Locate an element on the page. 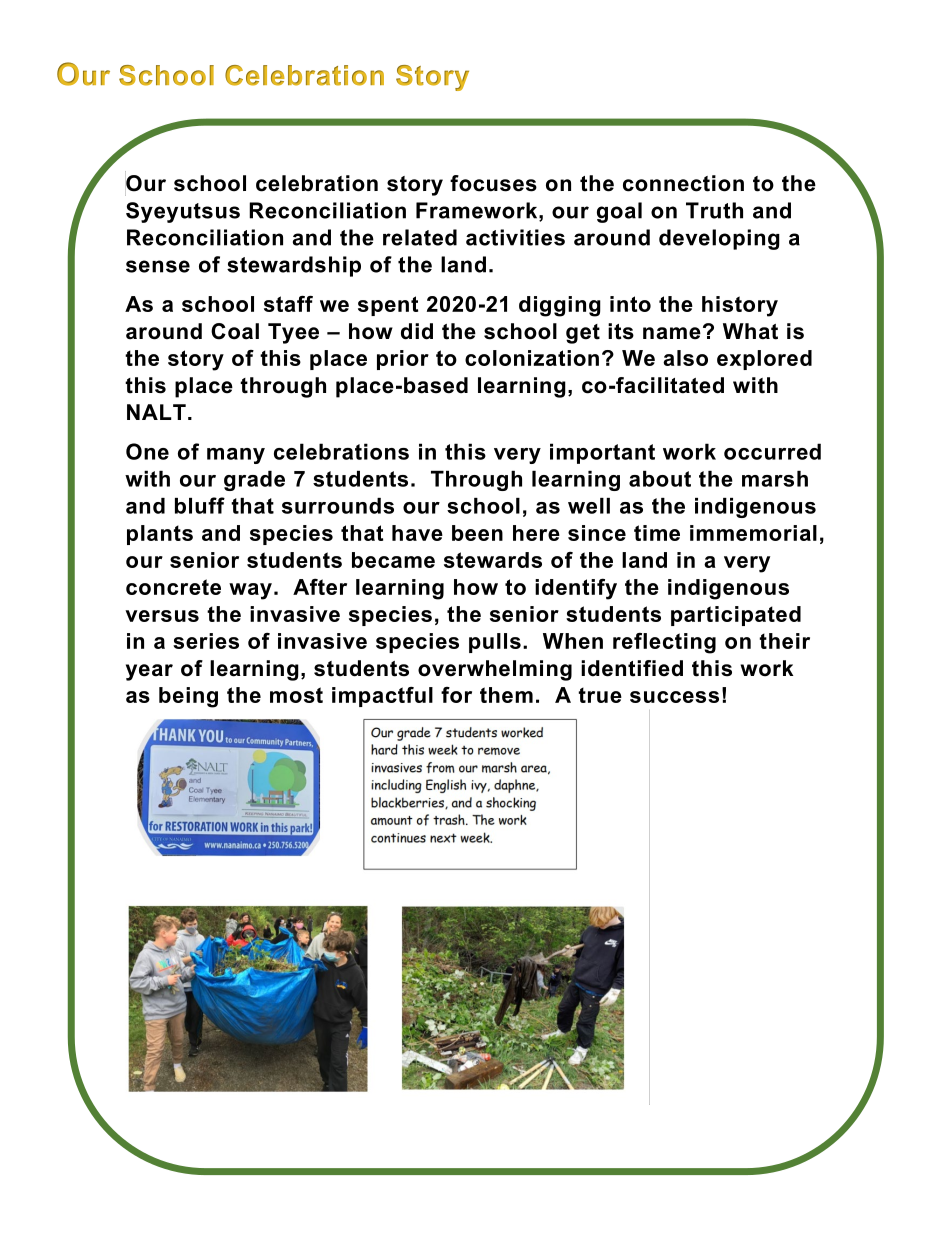 The width and height of the image is (952, 1233). for is located at coordinates (456, 695).
